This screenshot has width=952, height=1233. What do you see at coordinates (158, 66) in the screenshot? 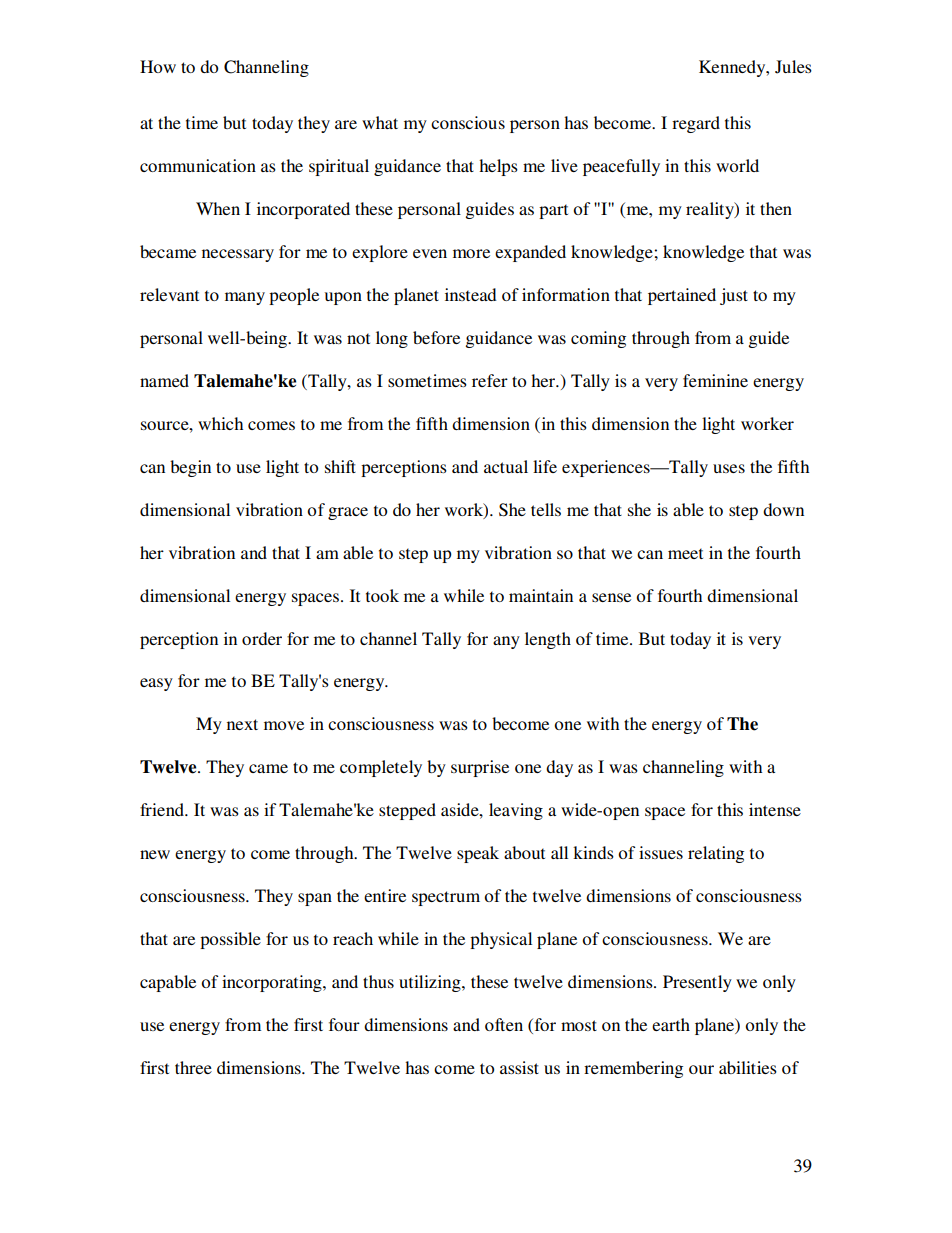
I see `How` at bounding box center [158, 66].
